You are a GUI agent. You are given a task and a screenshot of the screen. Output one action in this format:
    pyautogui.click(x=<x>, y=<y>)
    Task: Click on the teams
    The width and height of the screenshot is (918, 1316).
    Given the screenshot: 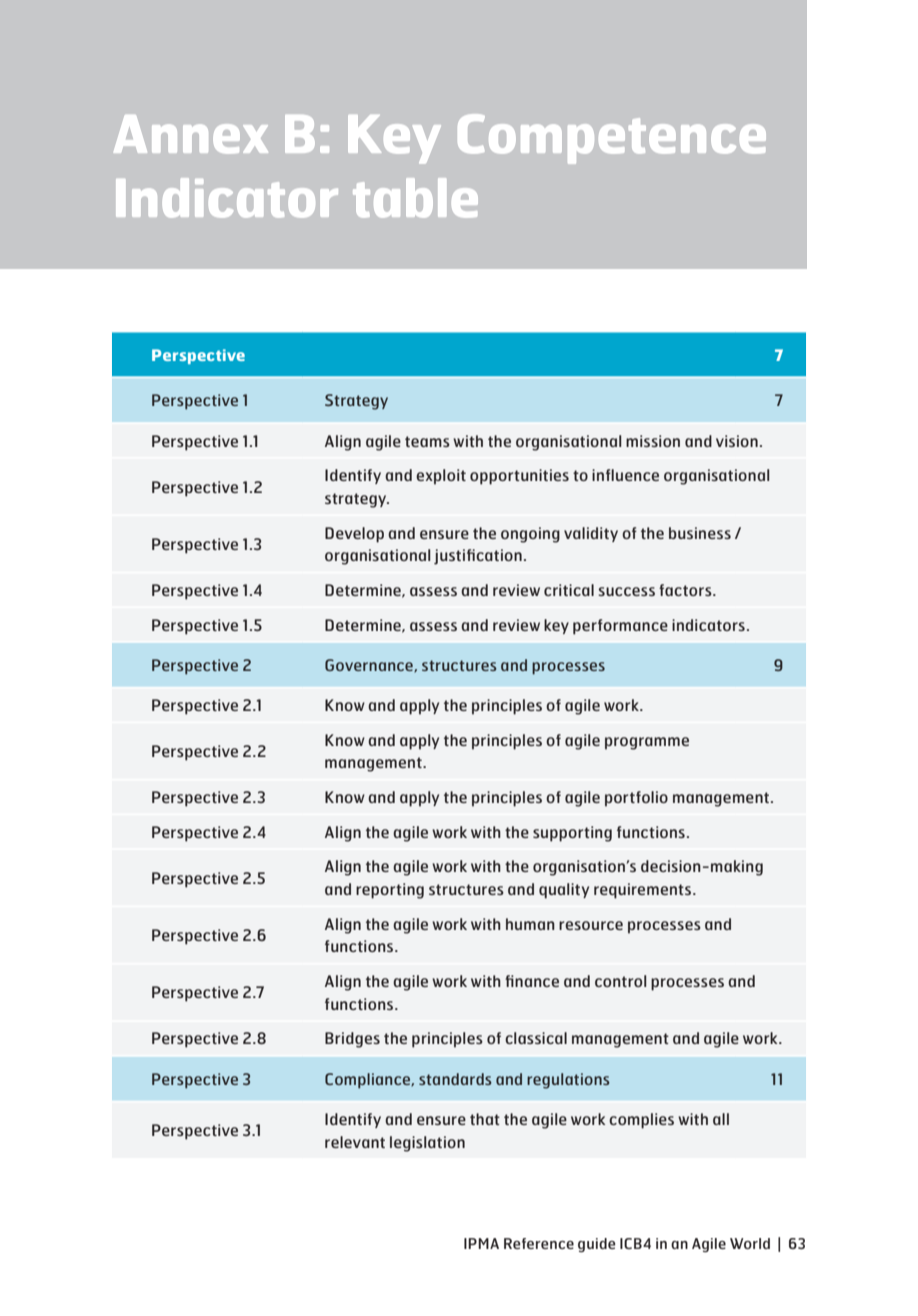 What is the action you would take?
    pyautogui.click(x=427, y=441)
